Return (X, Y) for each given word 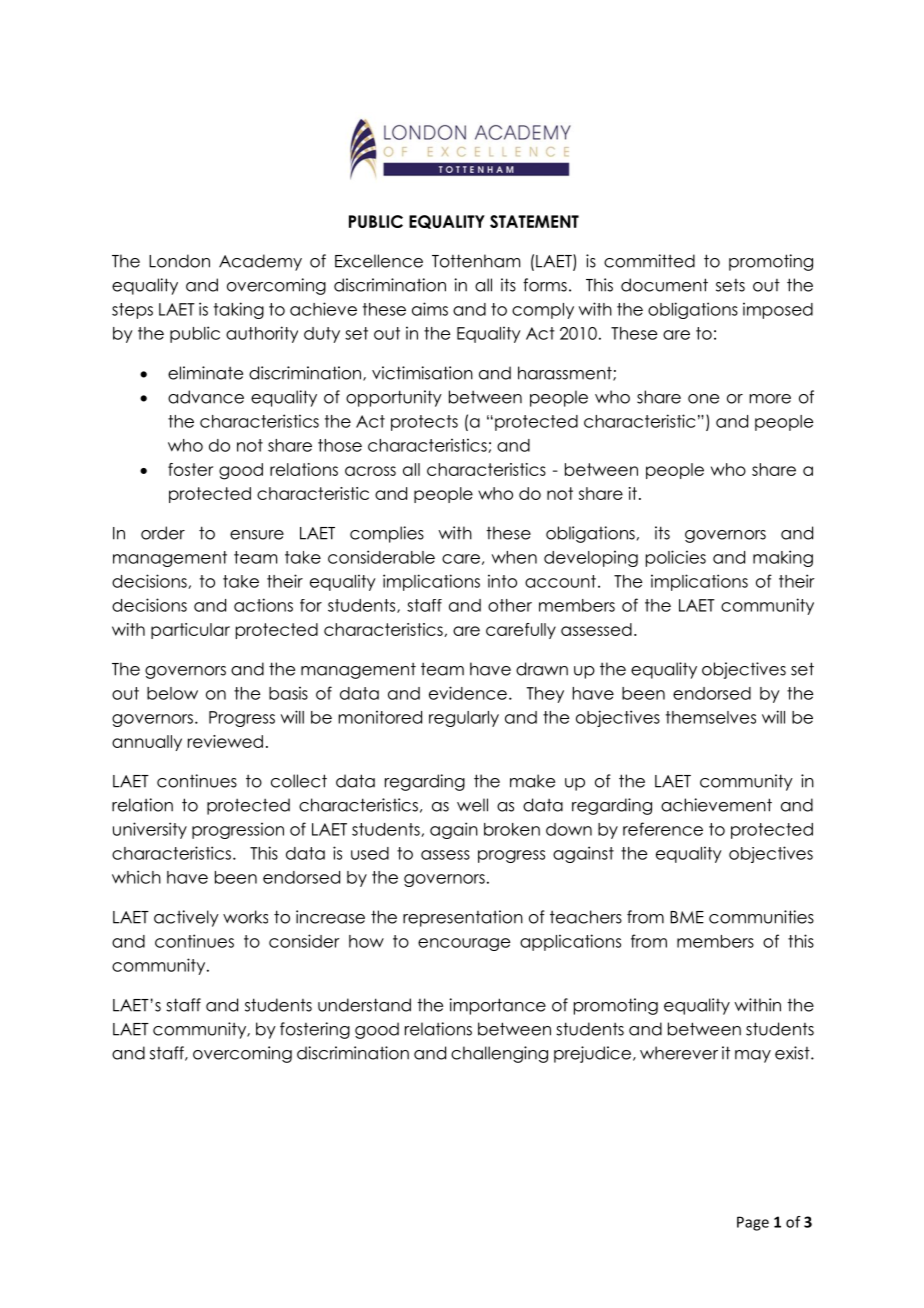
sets (730, 285)
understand (364, 1005)
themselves (711, 717)
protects (424, 423)
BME (687, 917)
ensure (257, 535)
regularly (464, 719)
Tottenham (476, 261)
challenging (499, 1054)
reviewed (225, 741)
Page (753, 1223)
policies (676, 558)
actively (186, 918)
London (179, 261)
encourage (464, 944)
